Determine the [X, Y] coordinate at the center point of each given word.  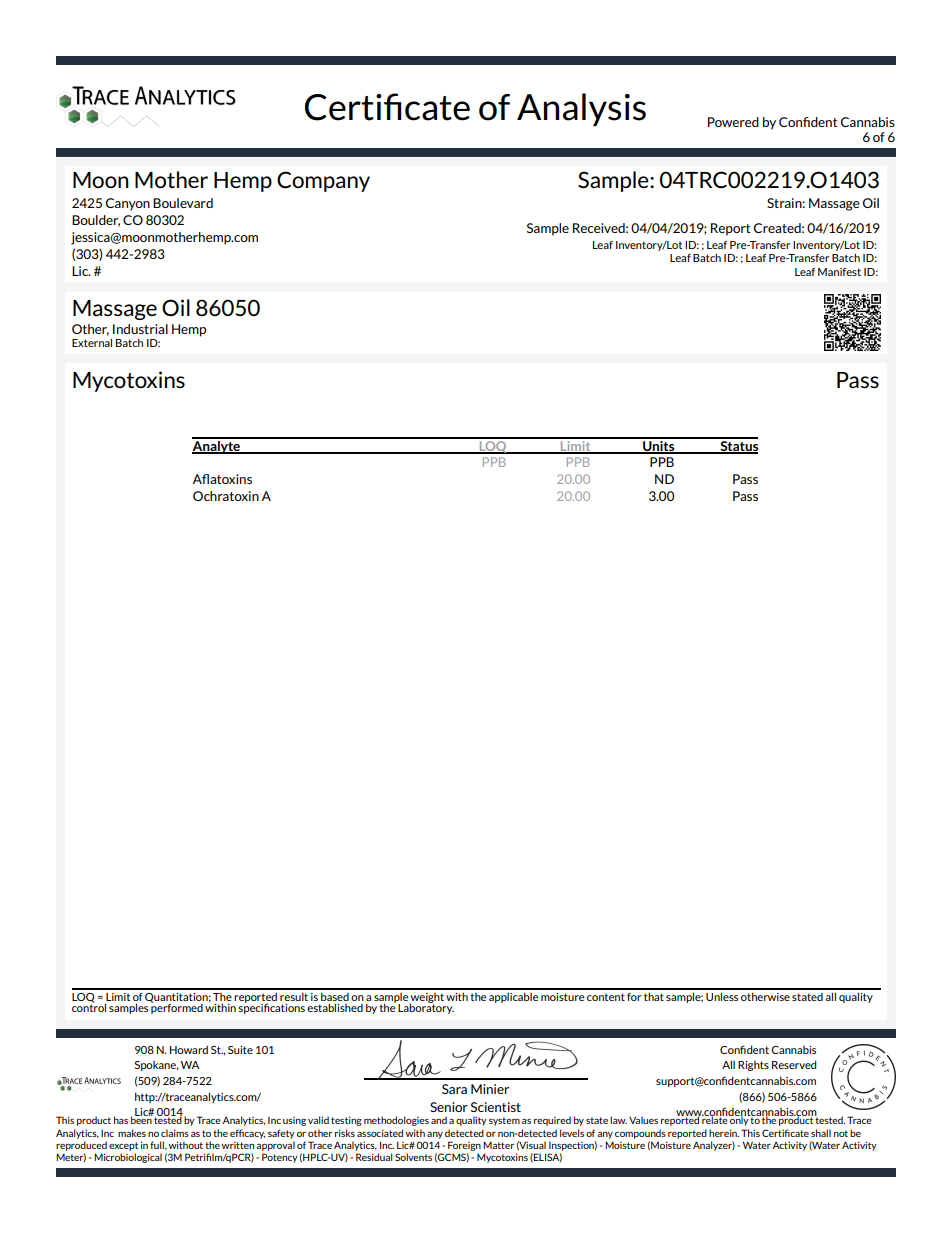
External [92, 342]
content [606, 997]
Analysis [581, 109]
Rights [753, 1066]
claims [175, 1133]
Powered [733, 122]
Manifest [839, 272]
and [439, 1120]
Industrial [140, 329]
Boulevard [183, 203]
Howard [189, 1049]
